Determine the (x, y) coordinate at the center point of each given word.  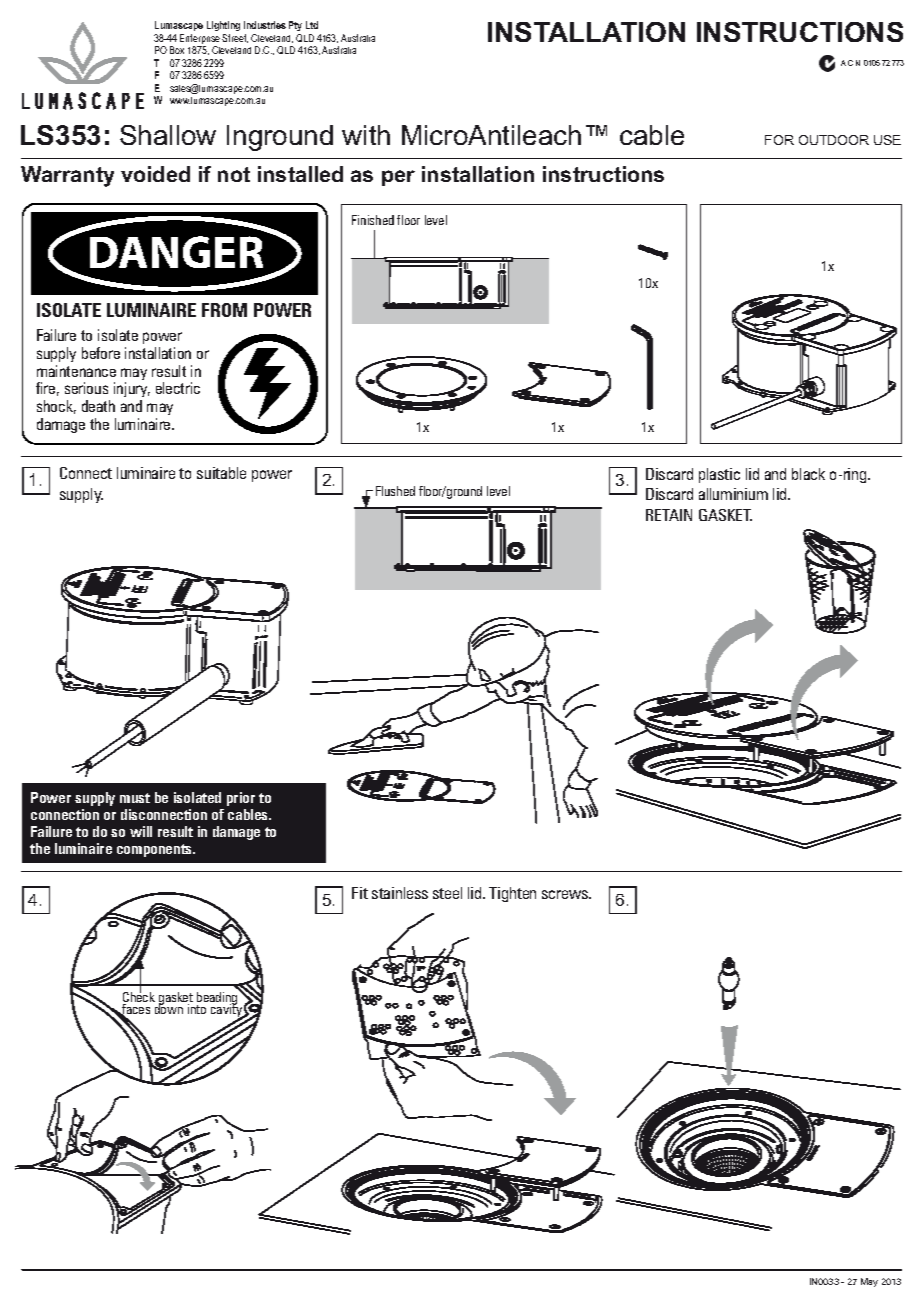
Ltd (312, 25)
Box (177, 50)
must (135, 798)
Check (139, 997)
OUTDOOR (834, 140)
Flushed (395, 491)
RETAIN (669, 515)
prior (241, 799)
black (808, 474)
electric (178, 388)
